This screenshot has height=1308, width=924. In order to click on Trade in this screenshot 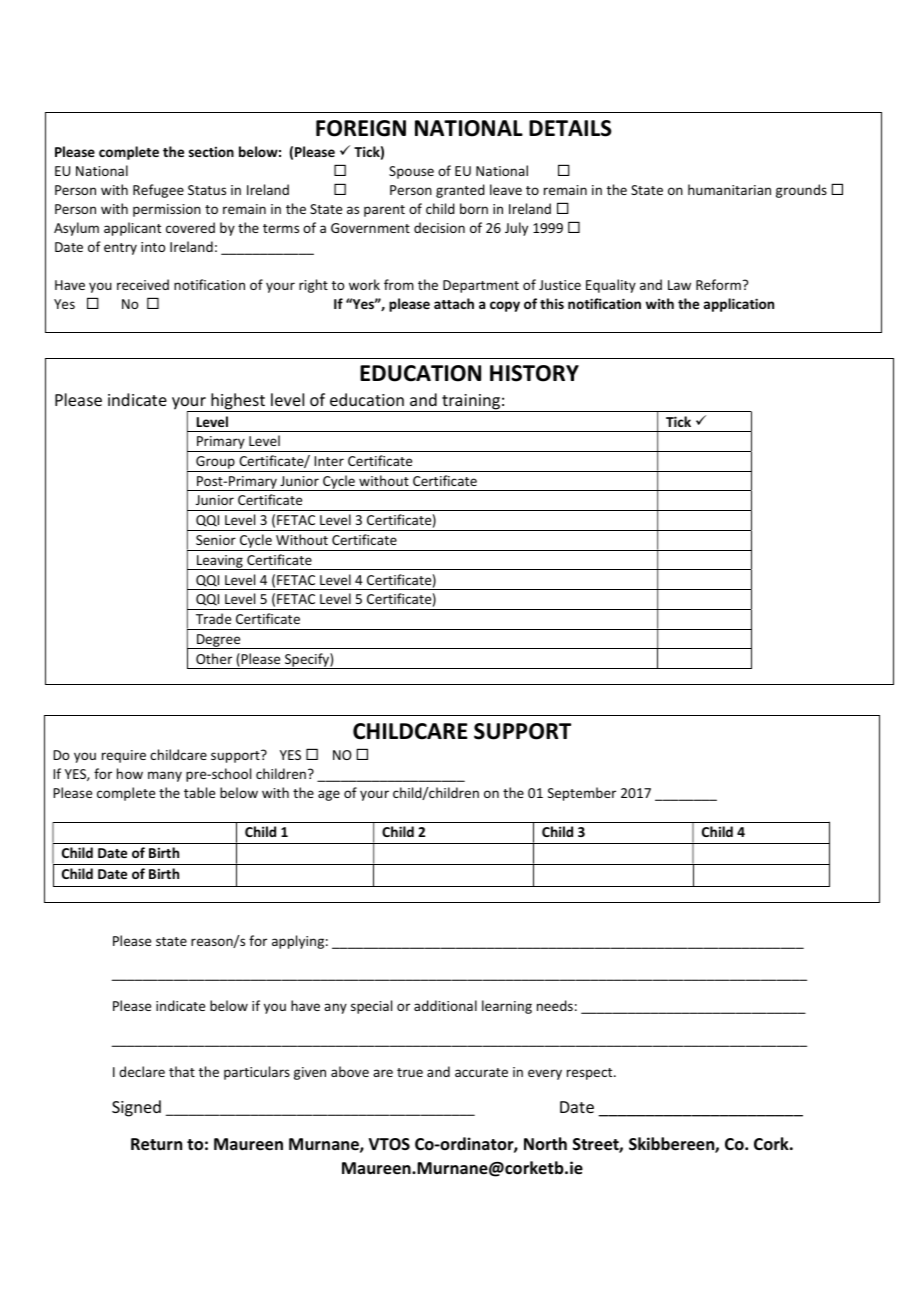, I will do `click(213, 618)`.
